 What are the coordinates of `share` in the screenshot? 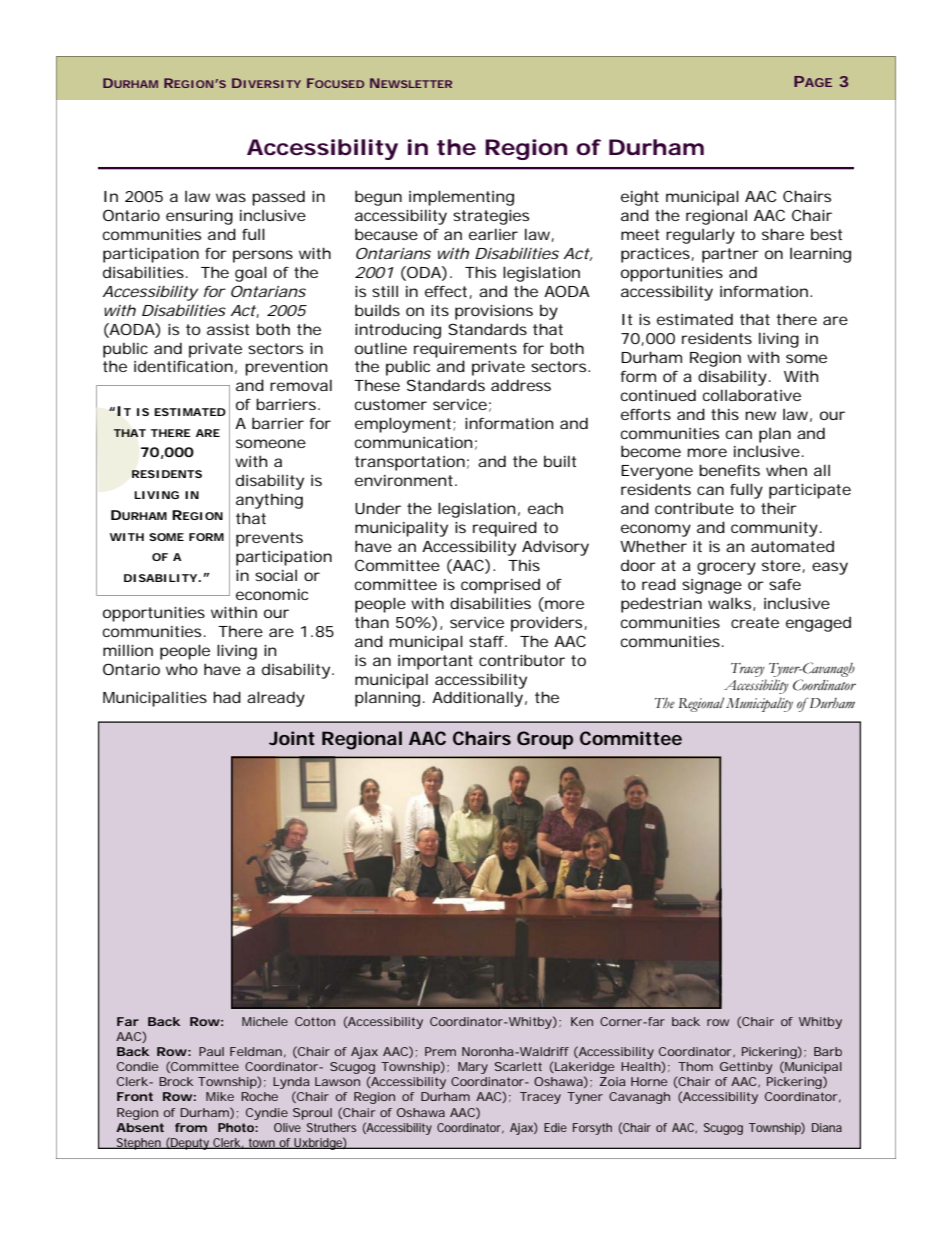 It's located at (783, 234).
